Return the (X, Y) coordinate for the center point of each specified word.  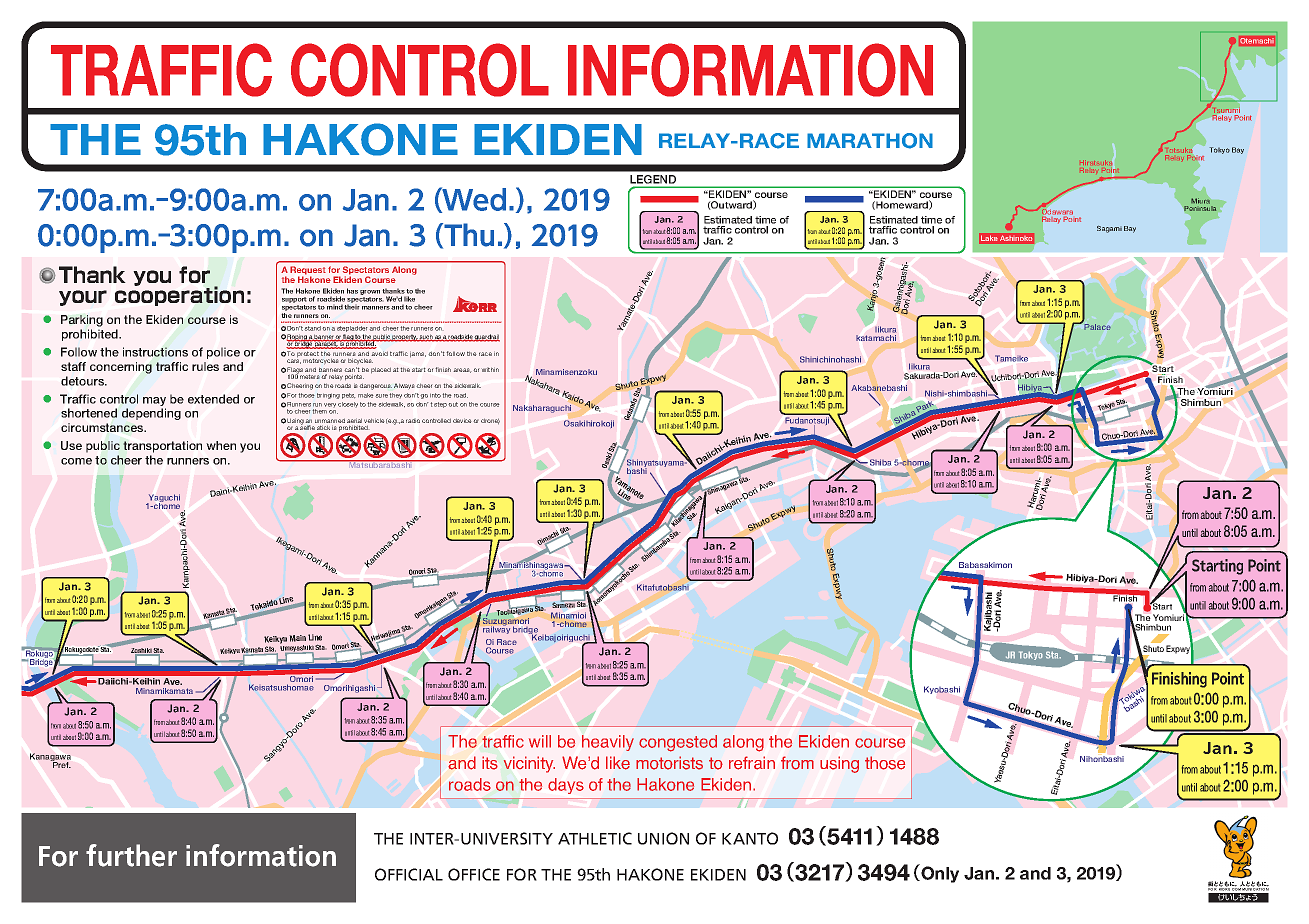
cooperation (179, 295)
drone (490, 421)
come (76, 461)
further (131, 855)
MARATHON (870, 141)
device (462, 420)
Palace (1097, 327)
